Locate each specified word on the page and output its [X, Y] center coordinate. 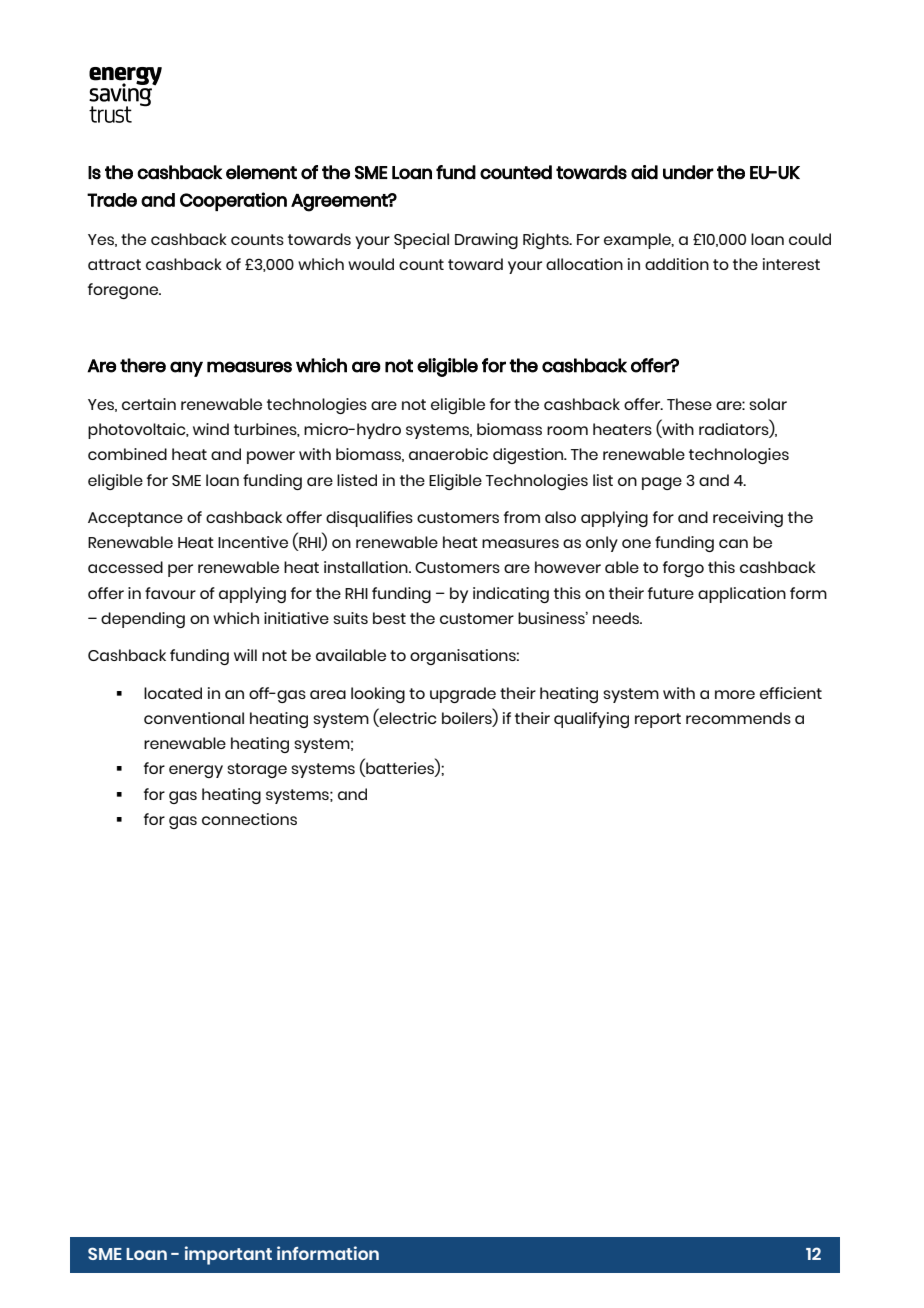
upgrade [463, 695]
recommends [738, 718]
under [688, 172]
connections [249, 819]
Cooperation [233, 201]
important [228, 1255]
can [733, 543]
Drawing [486, 241]
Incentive [253, 542]
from [522, 517]
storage [257, 770]
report [658, 720]
